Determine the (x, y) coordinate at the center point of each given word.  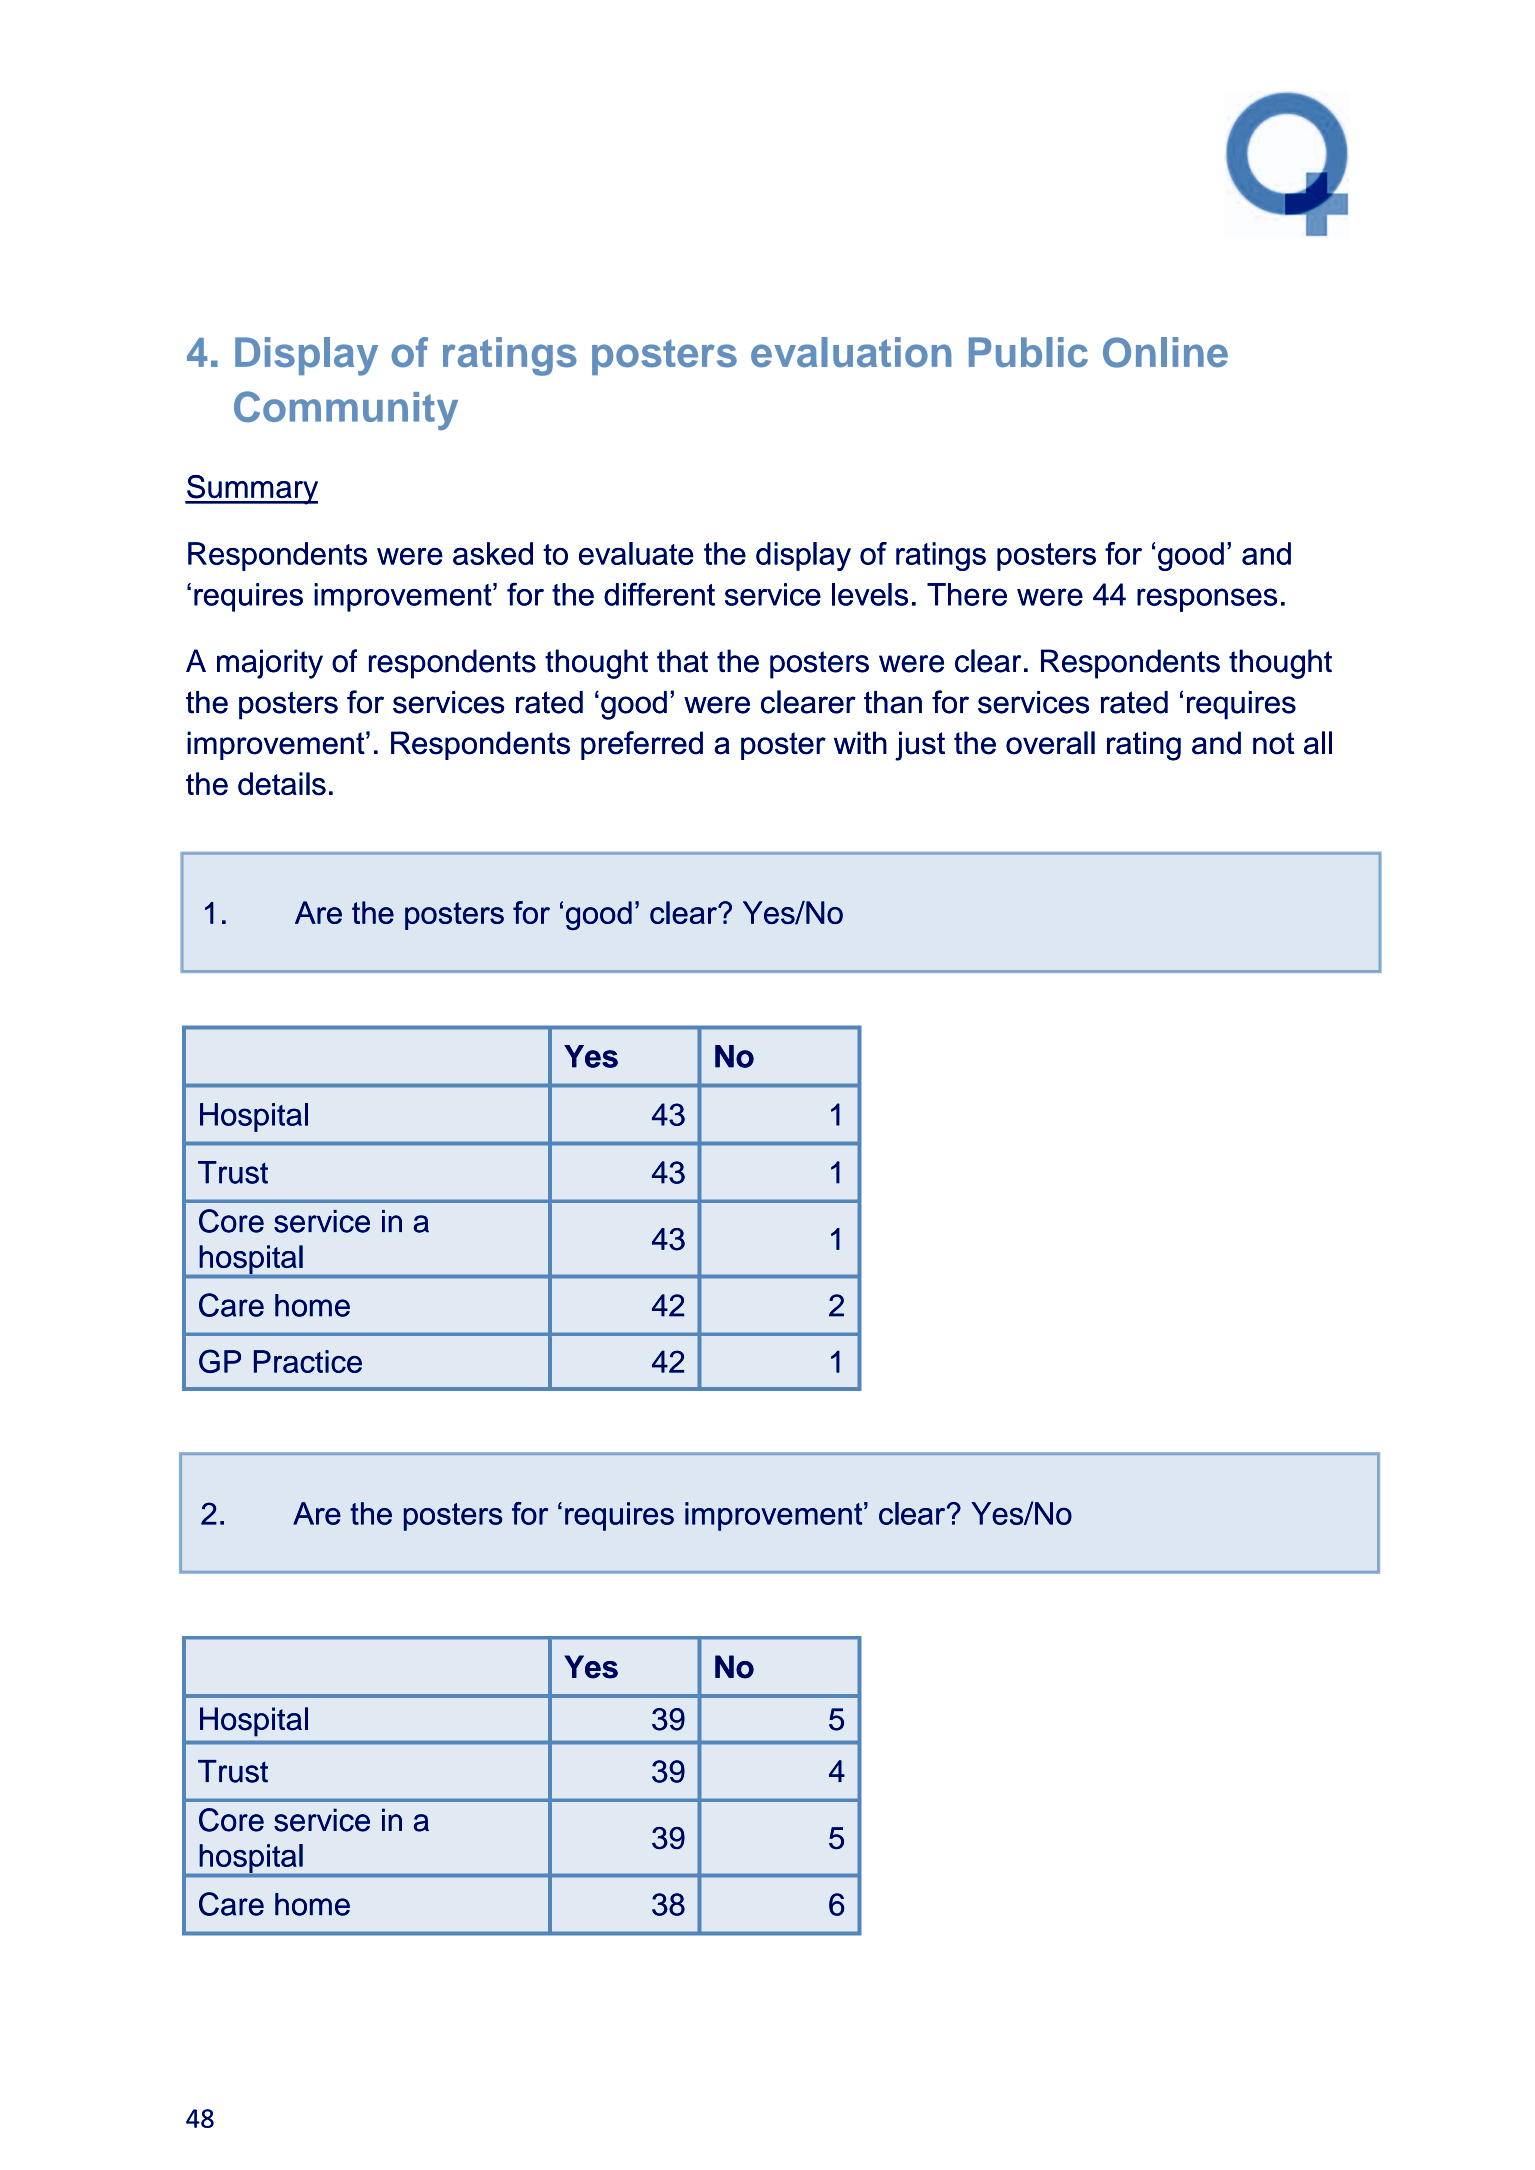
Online (1165, 352)
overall (1050, 743)
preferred (642, 745)
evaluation (851, 352)
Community (346, 410)
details (282, 783)
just (920, 746)
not (1274, 743)
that (682, 661)
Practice (308, 1361)
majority (270, 664)
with (860, 742)
